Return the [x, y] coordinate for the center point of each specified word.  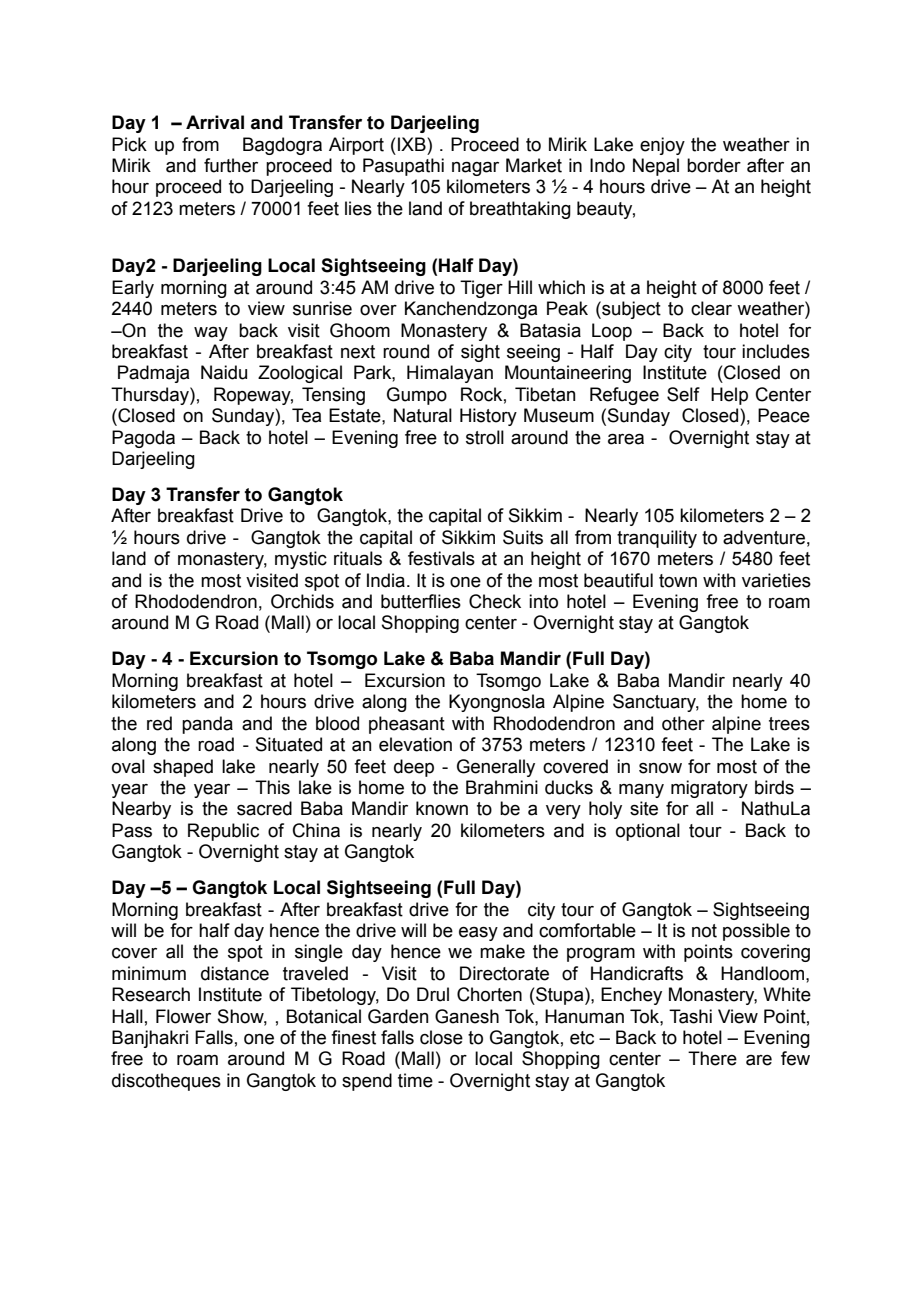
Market [534, 165]
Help [729, 396]
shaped [183, 768]
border [714, 165]
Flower [183, 1016]
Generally [496, 768]
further [231, 165]
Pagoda [143, 439]
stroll [485, 437]
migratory [709, 789]
